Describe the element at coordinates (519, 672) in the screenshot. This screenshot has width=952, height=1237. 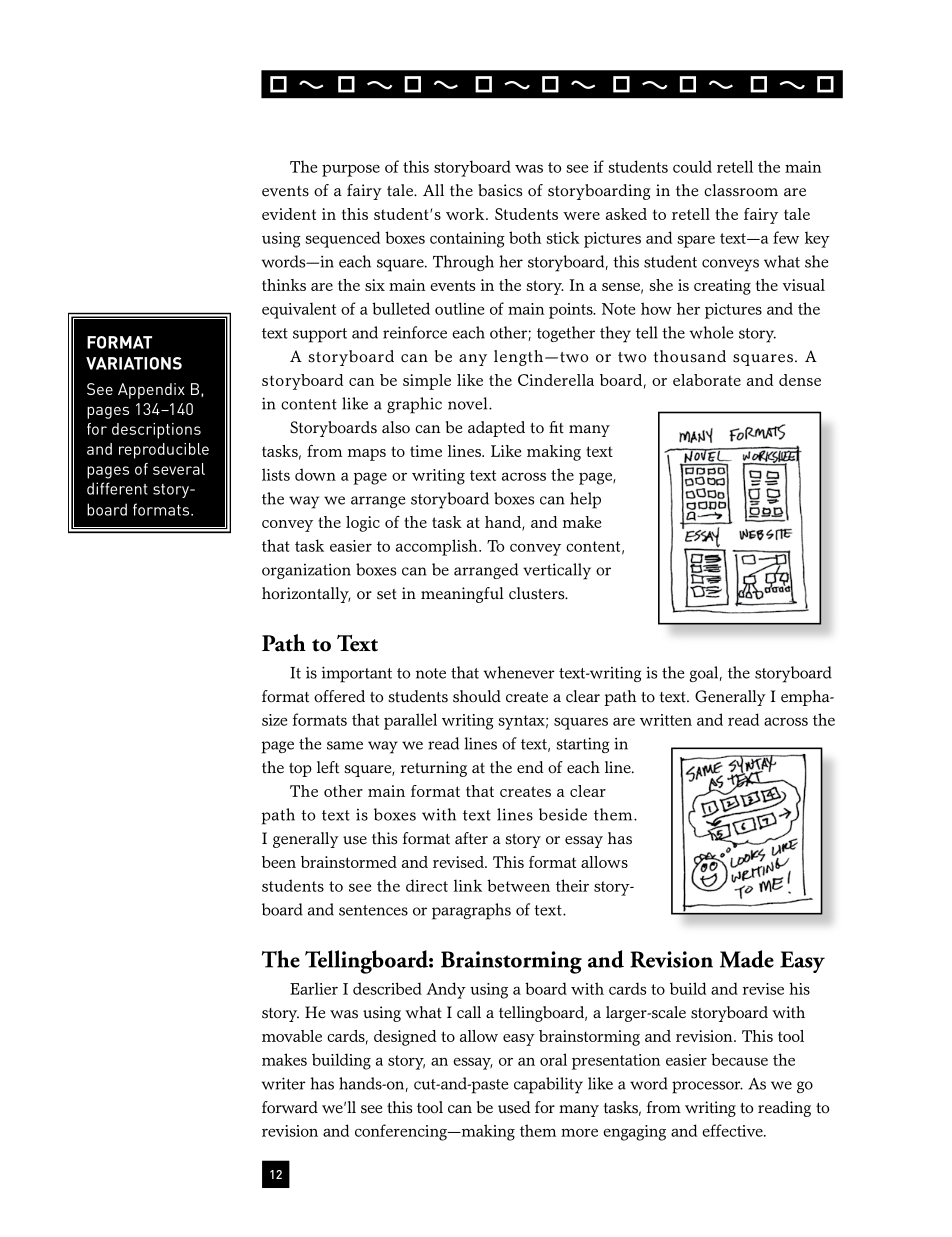
I see `whenever` at that location.
